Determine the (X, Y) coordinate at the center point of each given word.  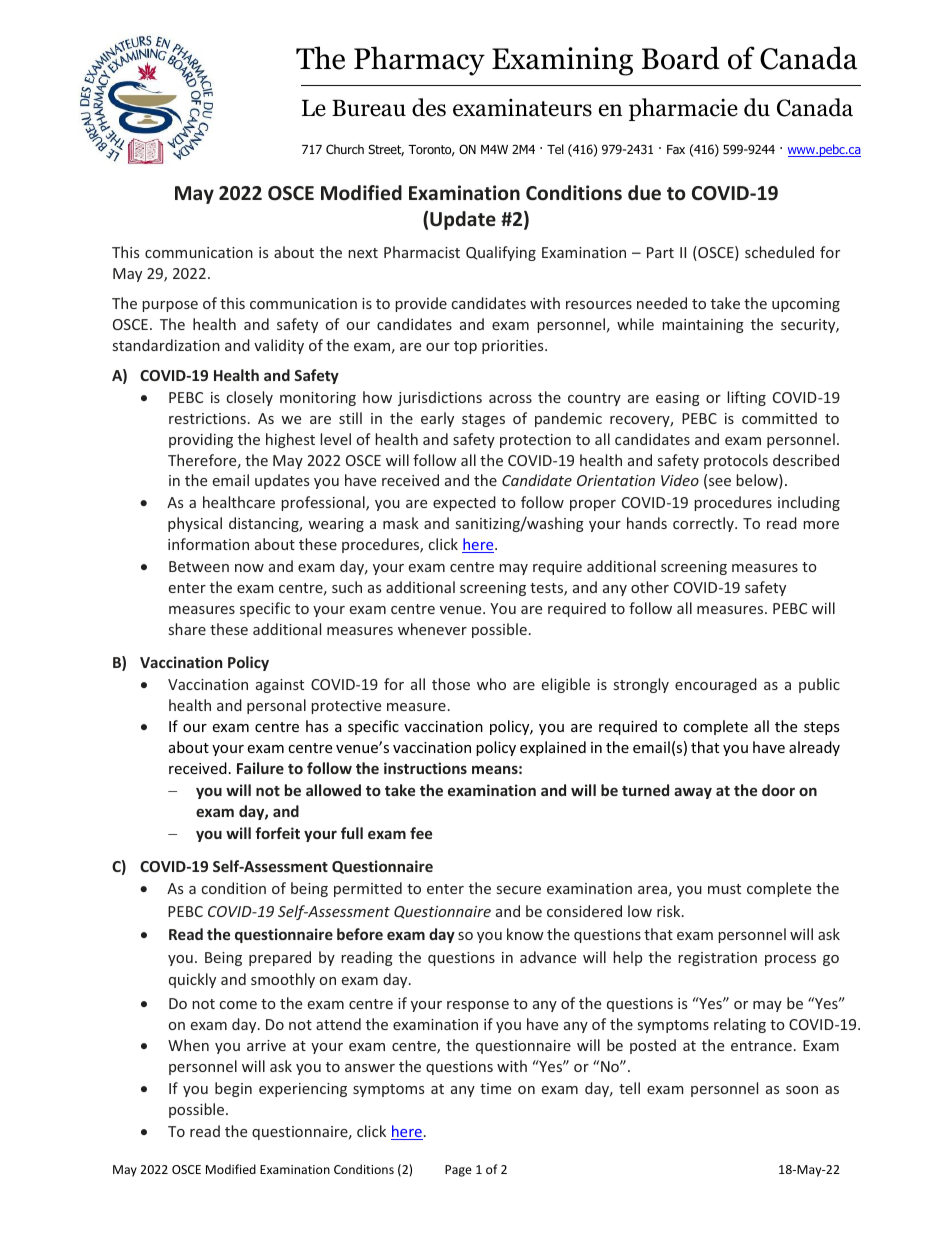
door (778, 790)
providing (201, 440)
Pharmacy (419, 61)
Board (681, 58)
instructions (425, 768)
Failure (260, 768)
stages (483, 420)
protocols (736, 461)
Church (345, 149)
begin (233, 1089)
